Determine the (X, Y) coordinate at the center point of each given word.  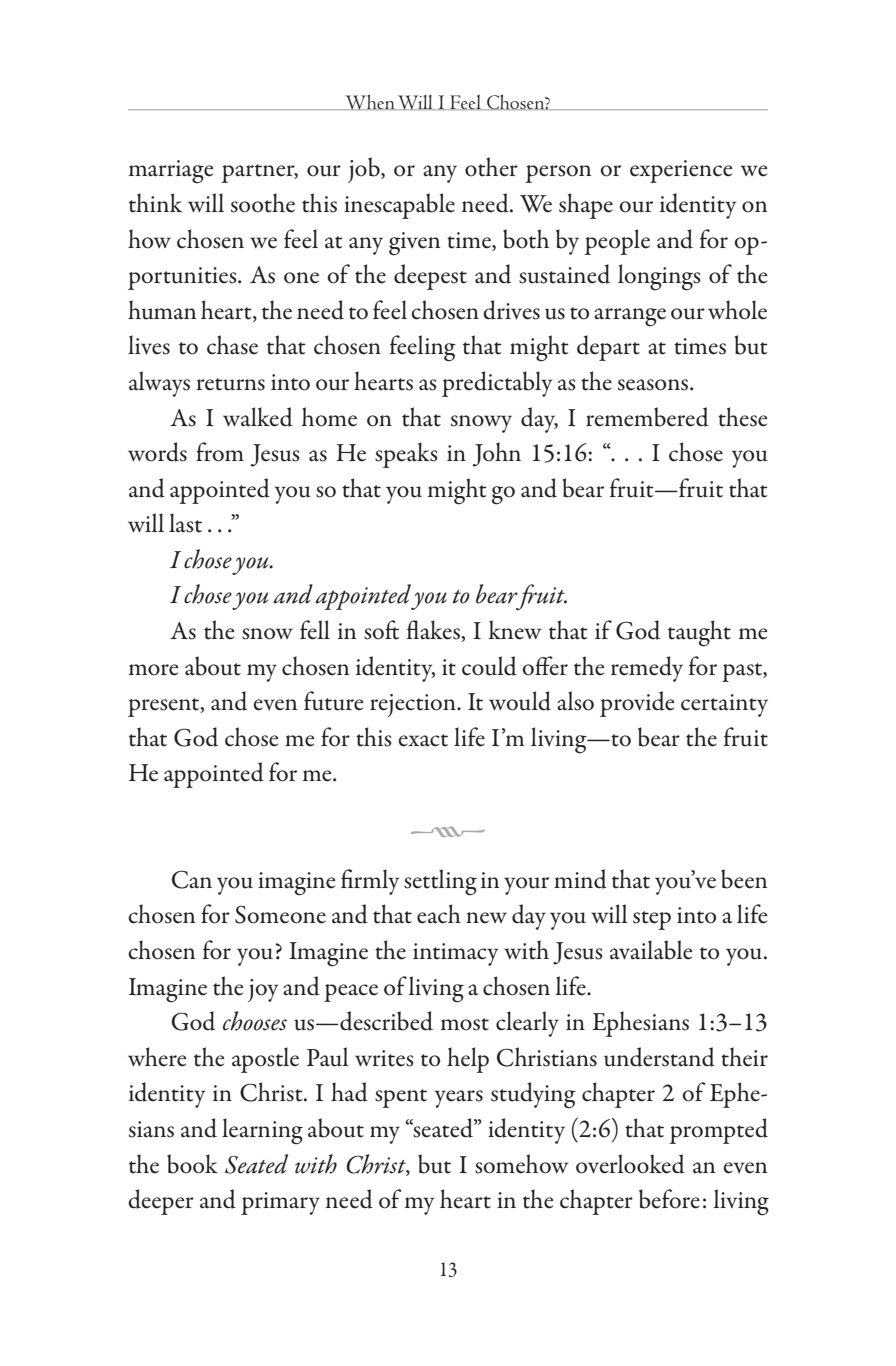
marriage (171, 172)
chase (232, 345)
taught (699, 633)
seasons (654, 385)
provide (637, 704)
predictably (497, 384)
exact (423, 740)
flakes (434, 631)
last (185, 523)
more (153, 670)
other (491, 167)
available (651, 950)
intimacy (455, 954)
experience (681, 171)
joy (263, 990)
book (192, 1164)
